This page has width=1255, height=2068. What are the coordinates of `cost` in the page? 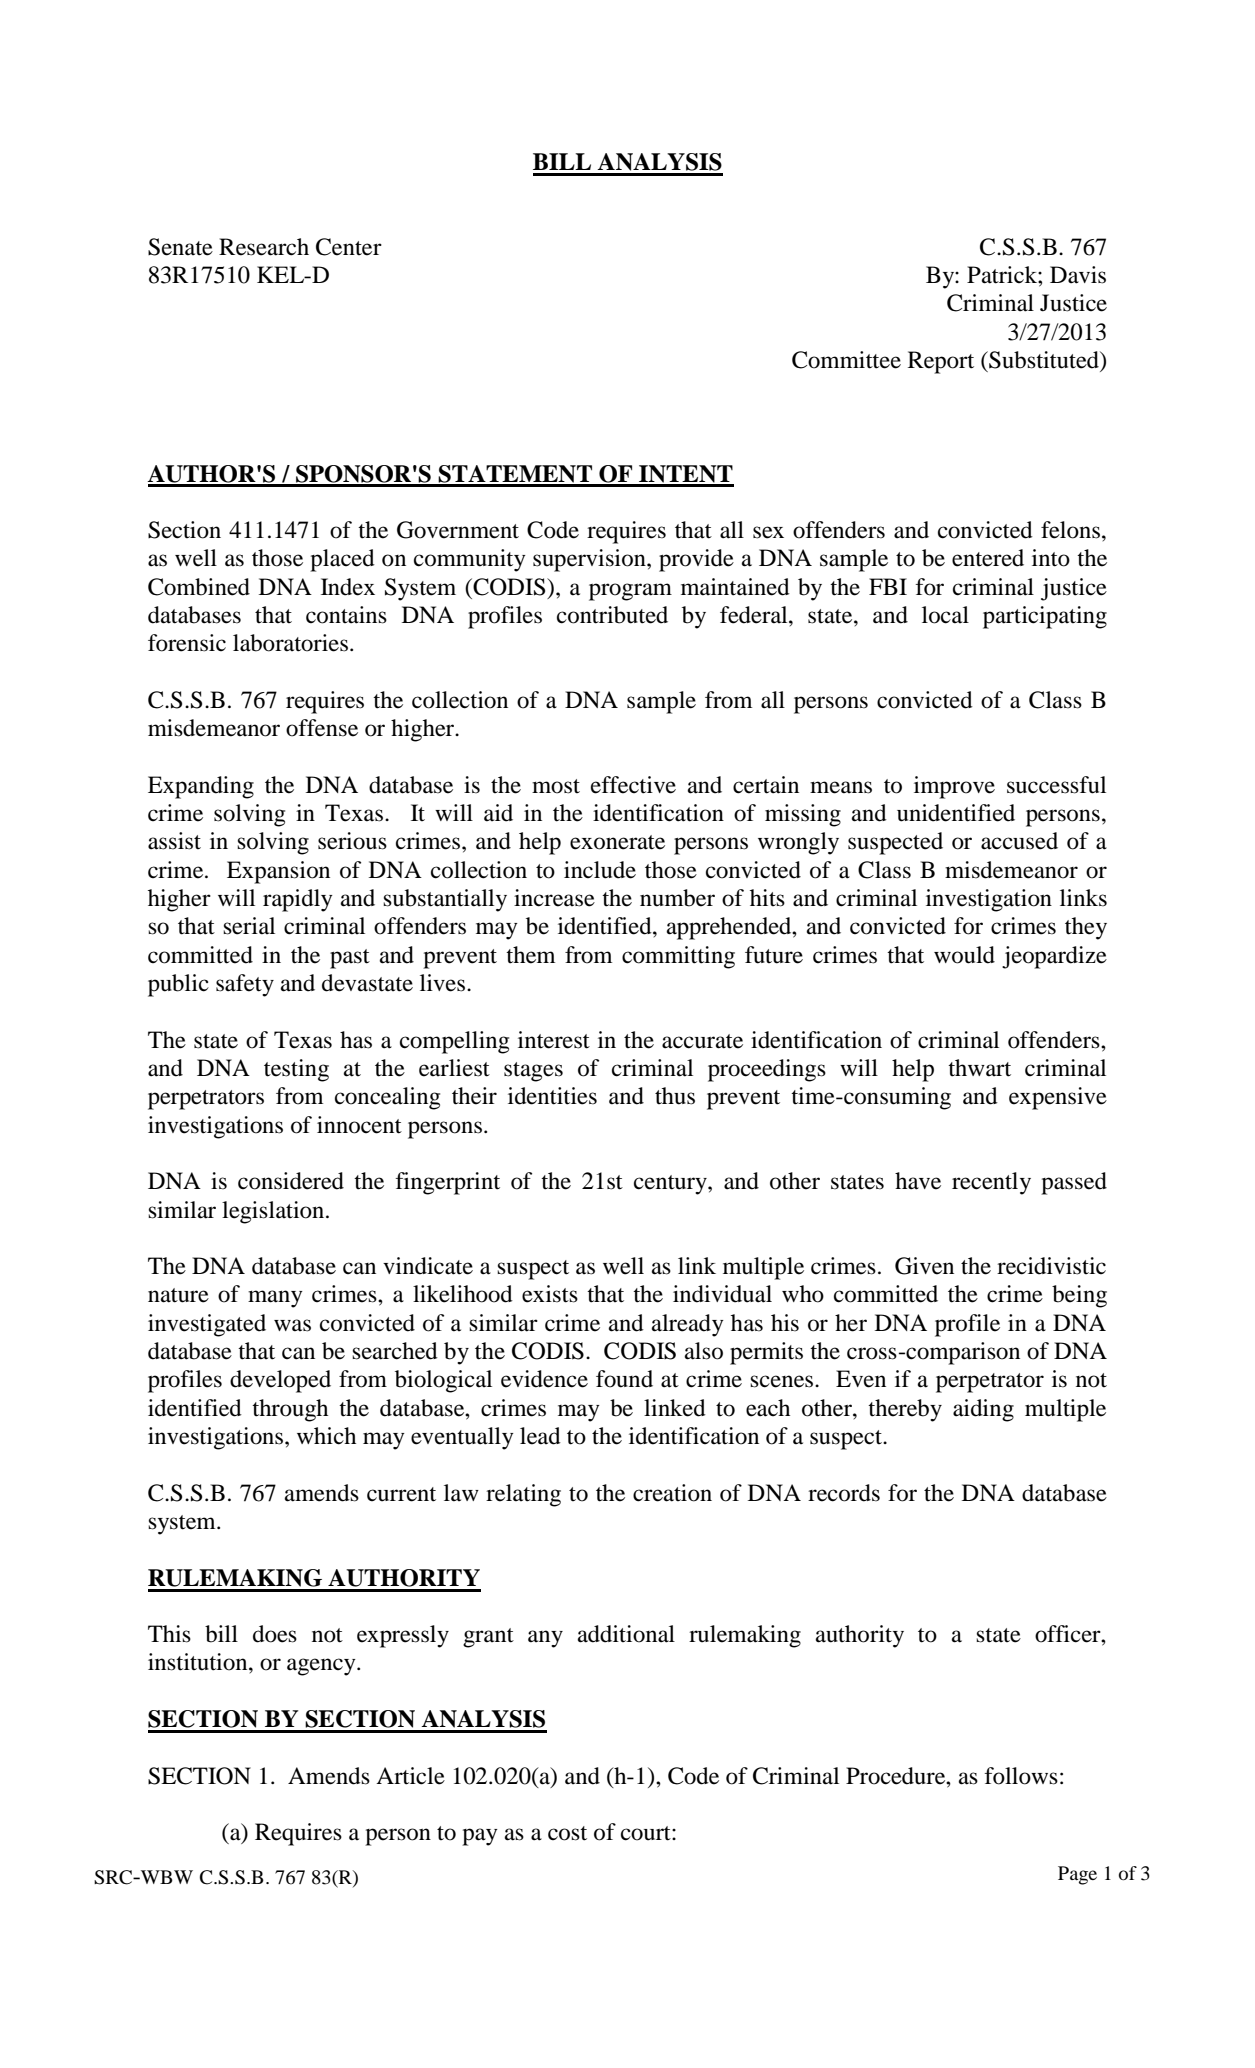 It's located at (567, 1833).
